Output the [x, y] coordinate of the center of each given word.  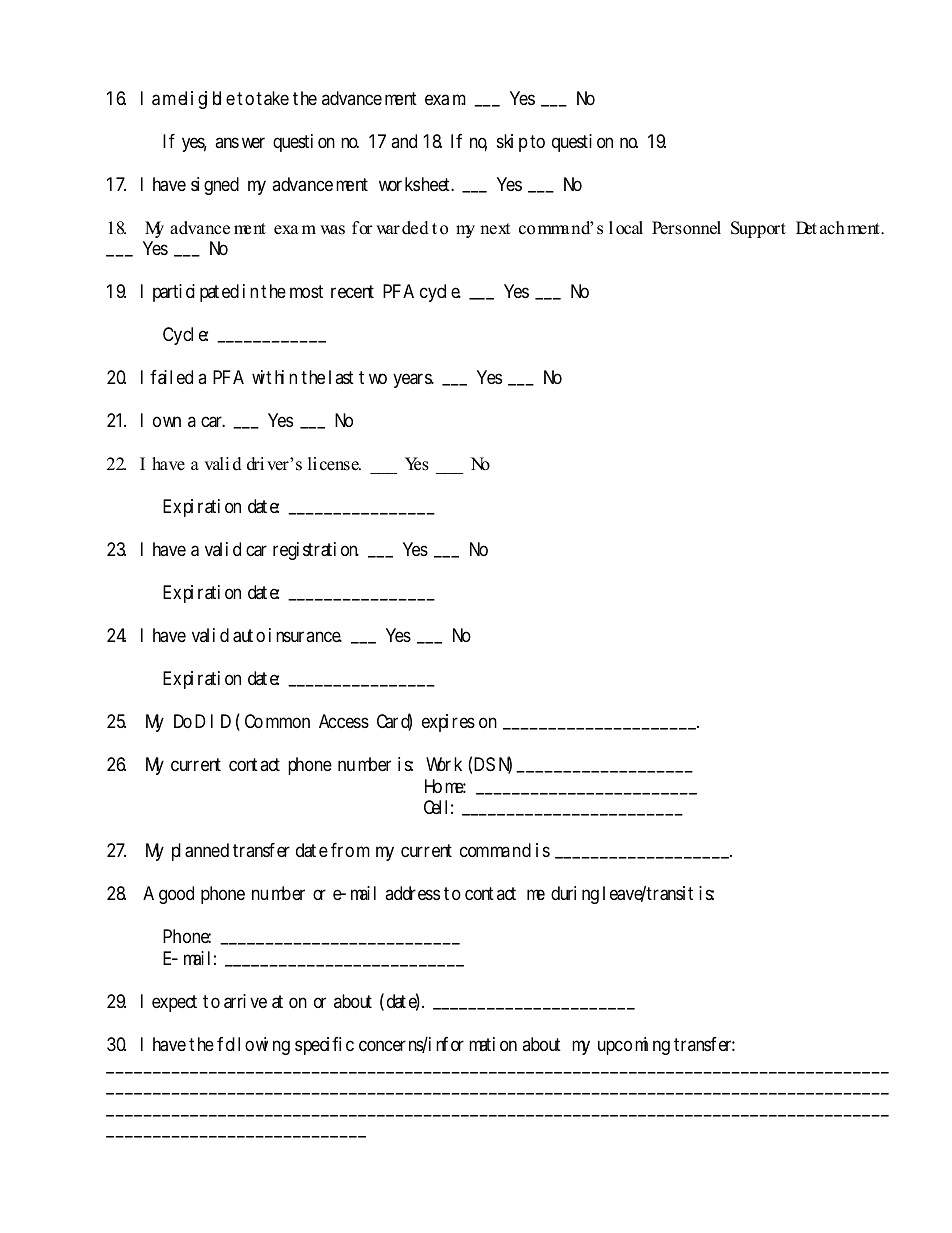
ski [505, 141]
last [341, 377]
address [412, 893]
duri [563, 893]
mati [482, 1044]
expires [448, 723]
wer [253, 142]
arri [235, 1001]
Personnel [686, 228]
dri [255, 464]
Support [758, 229]
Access [344, 721]
